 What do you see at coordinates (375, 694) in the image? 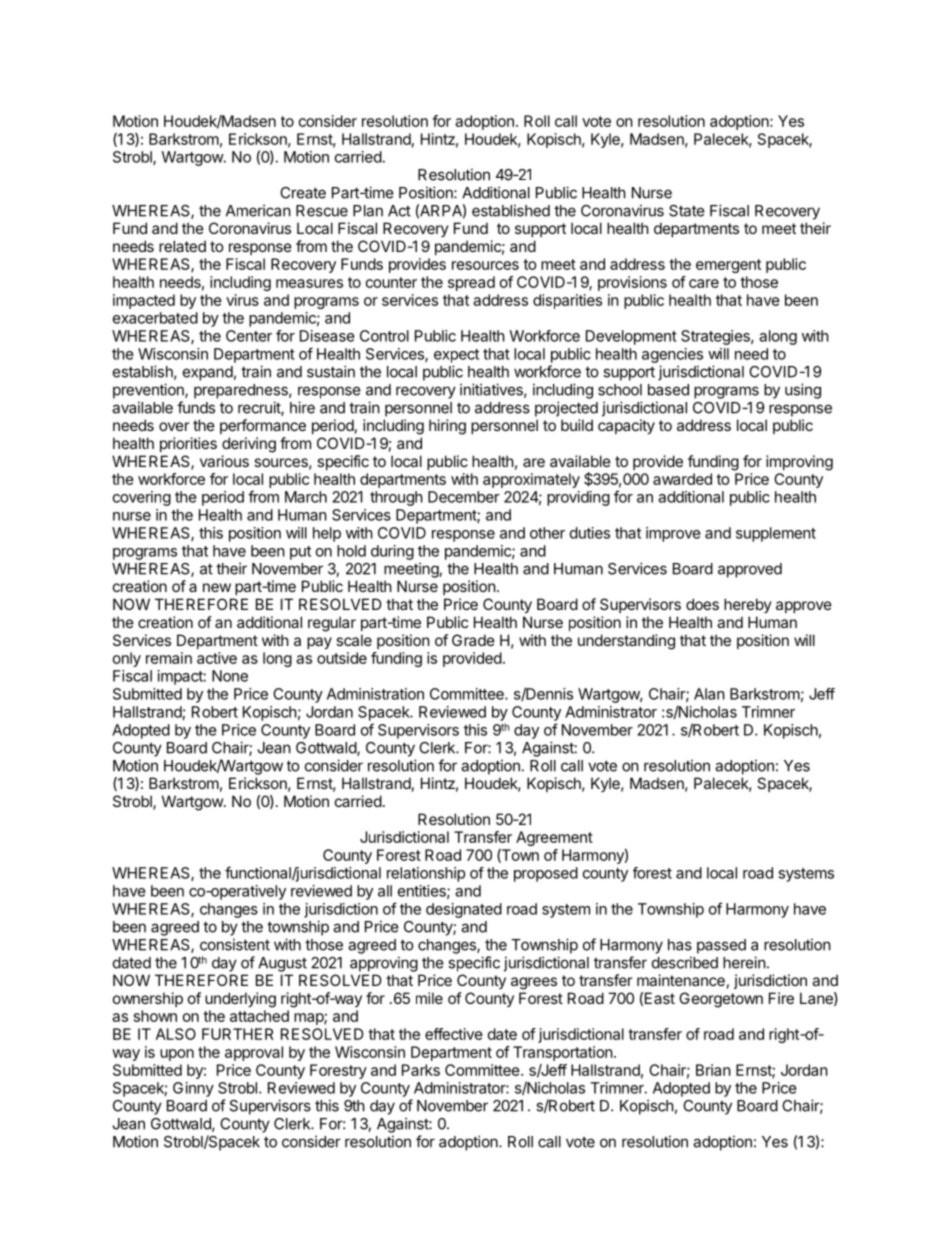
I see `Administration` at bounding box center [375, 694].
